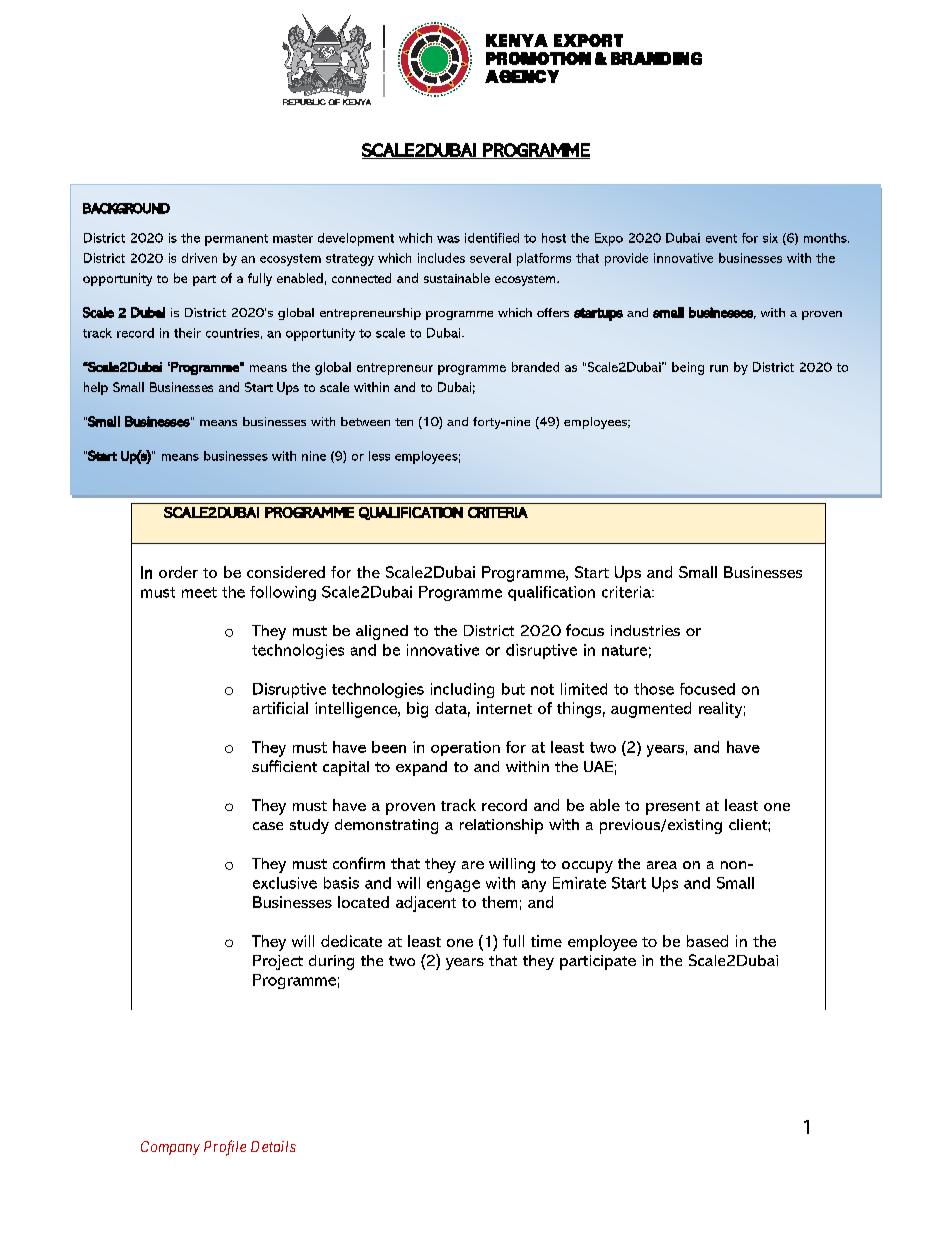 The image size is (952, 1233). What do you see at coordinates (721, 238) in the screenshot?
I see `event` at bounding box center [721, 238].
